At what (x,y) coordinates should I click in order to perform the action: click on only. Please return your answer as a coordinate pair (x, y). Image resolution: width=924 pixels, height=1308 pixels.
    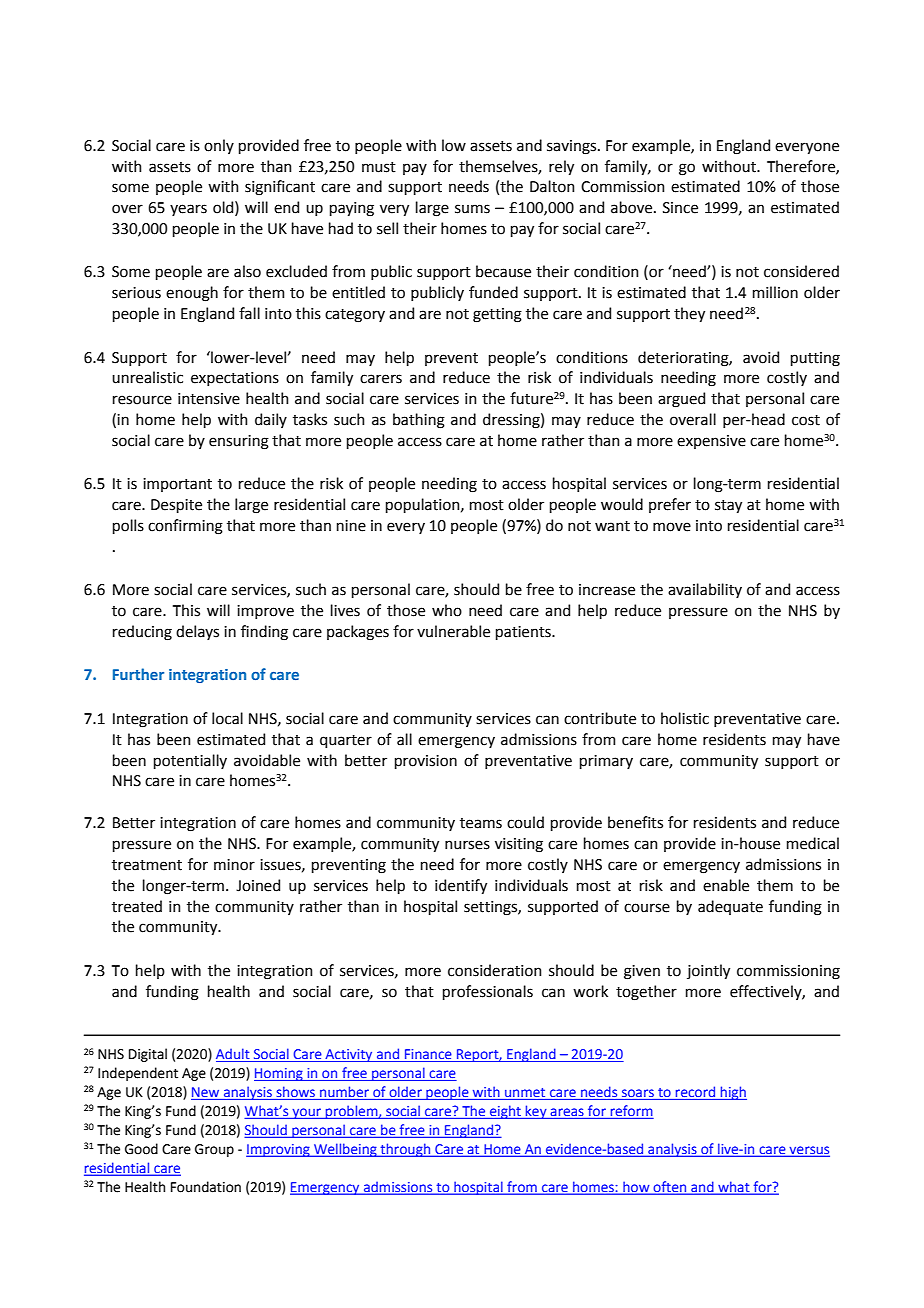
    Looking at the image, I should click on (219, 146).
